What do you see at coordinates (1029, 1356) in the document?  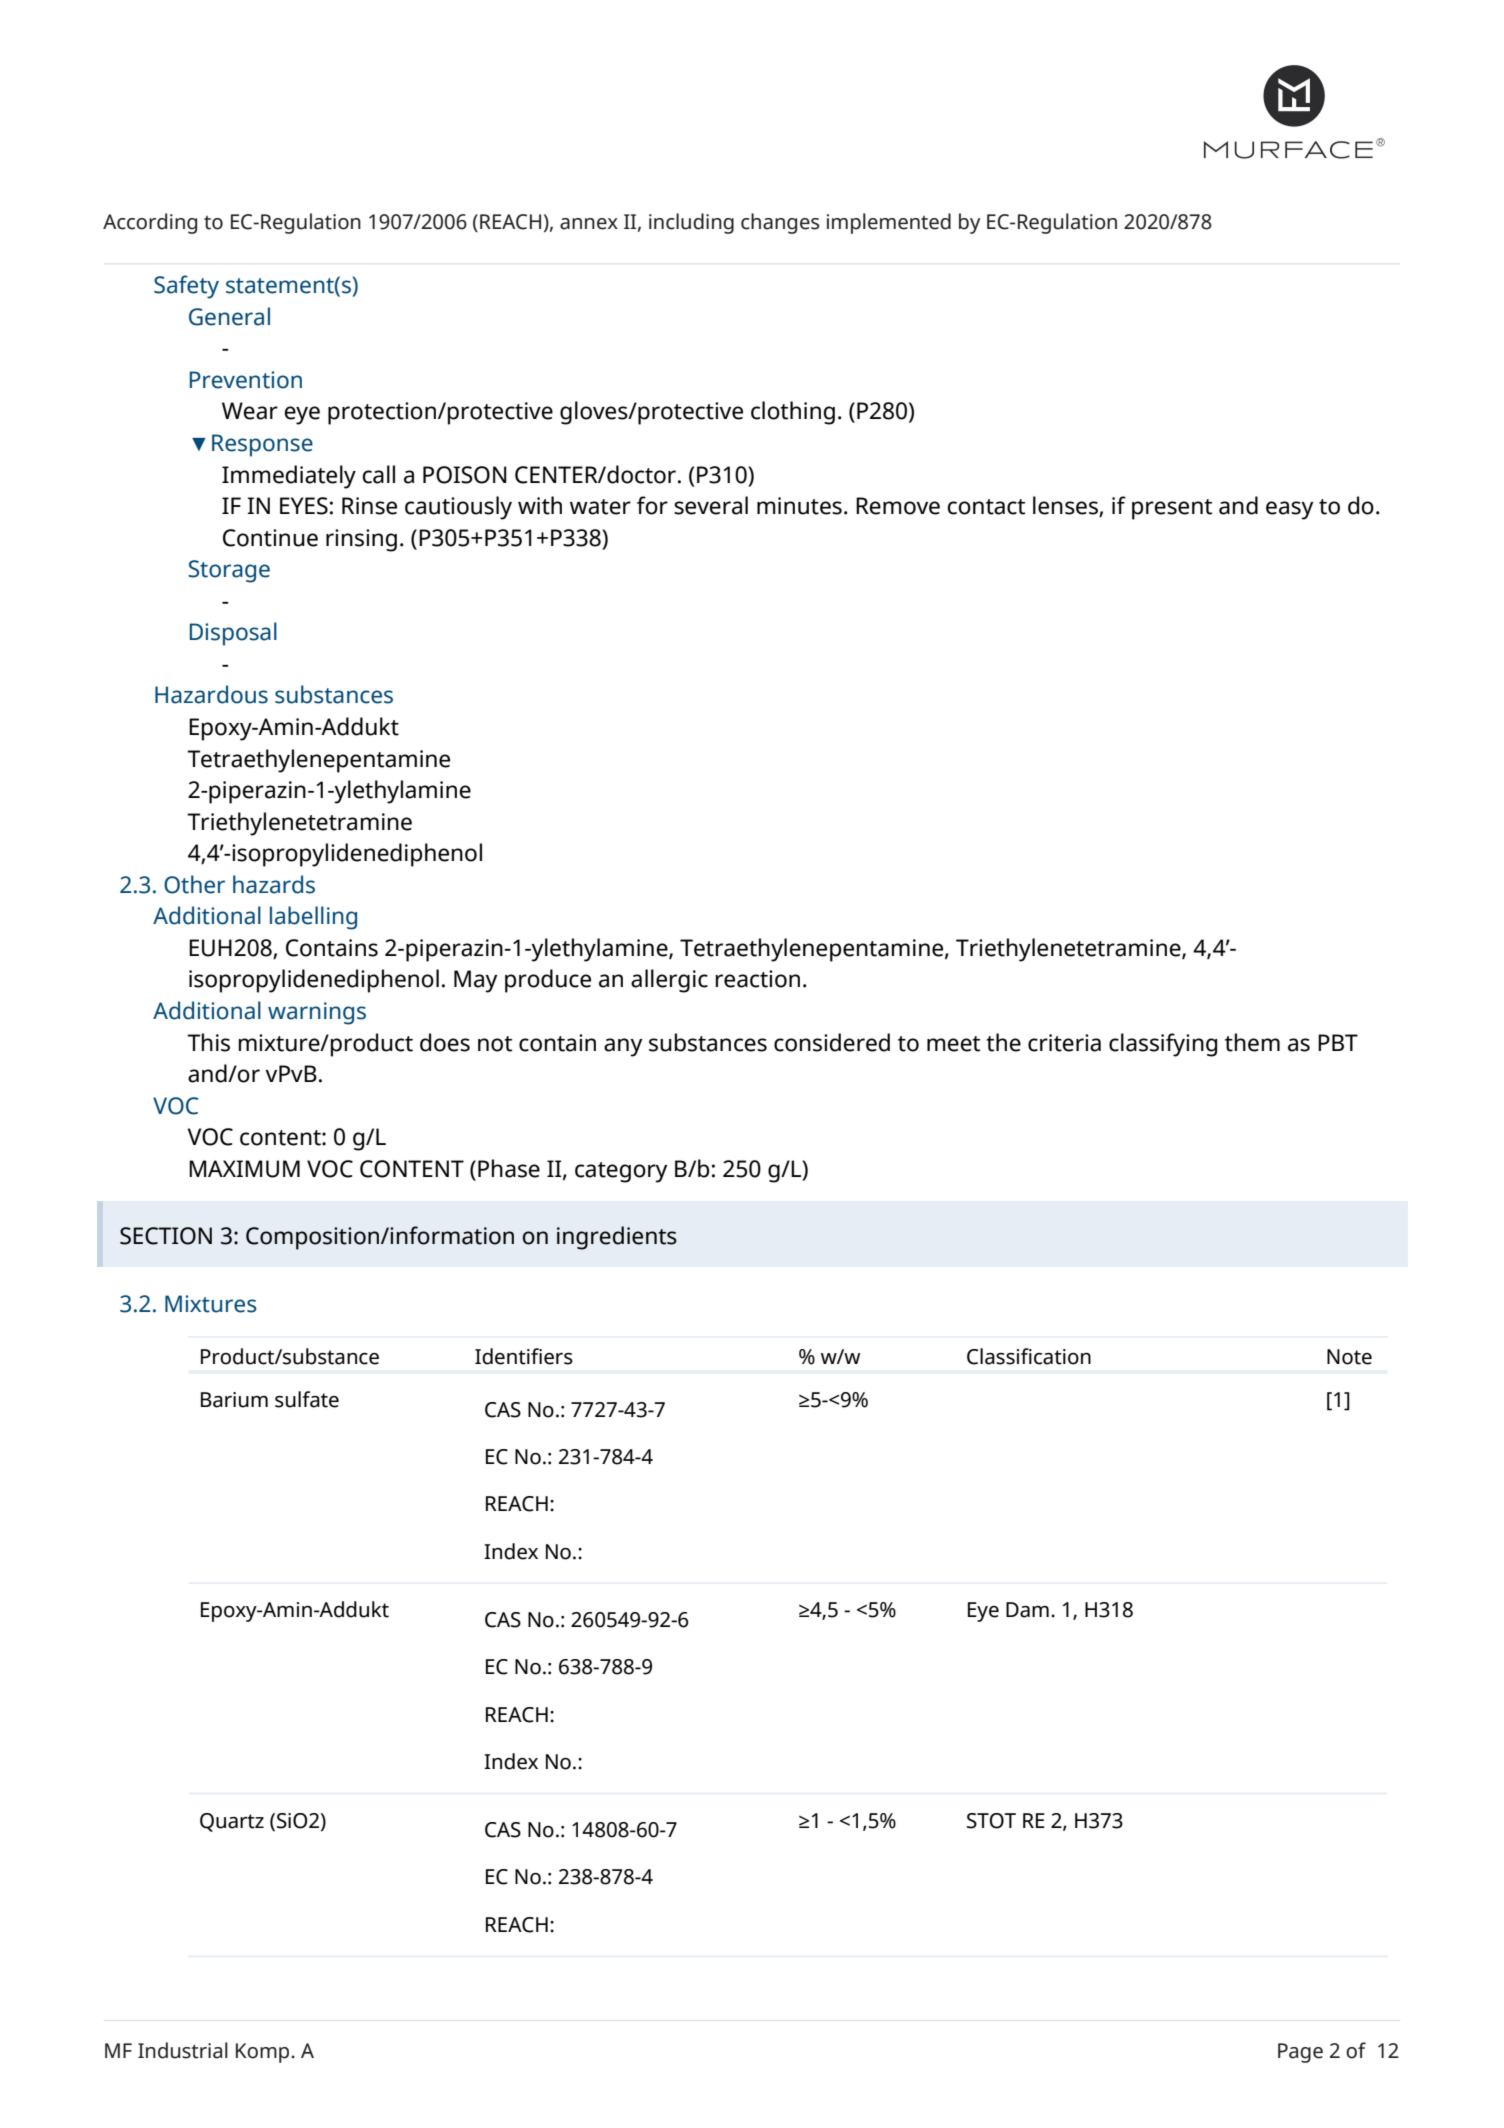 I see `Classification` at bounding box center [1029, 1356].
